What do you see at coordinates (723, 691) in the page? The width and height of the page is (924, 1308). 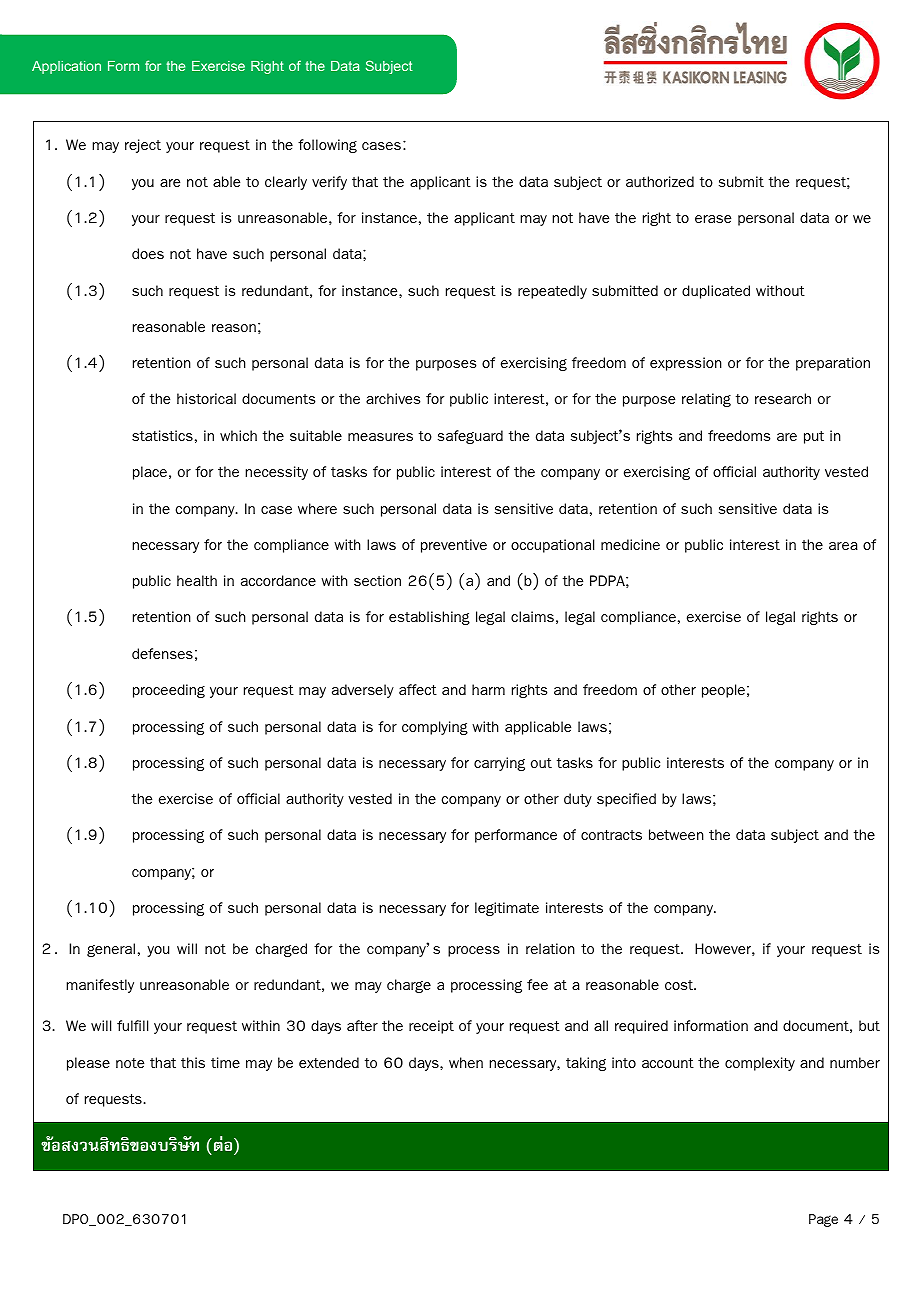 I see `people` at bounding box center [723, 691].
